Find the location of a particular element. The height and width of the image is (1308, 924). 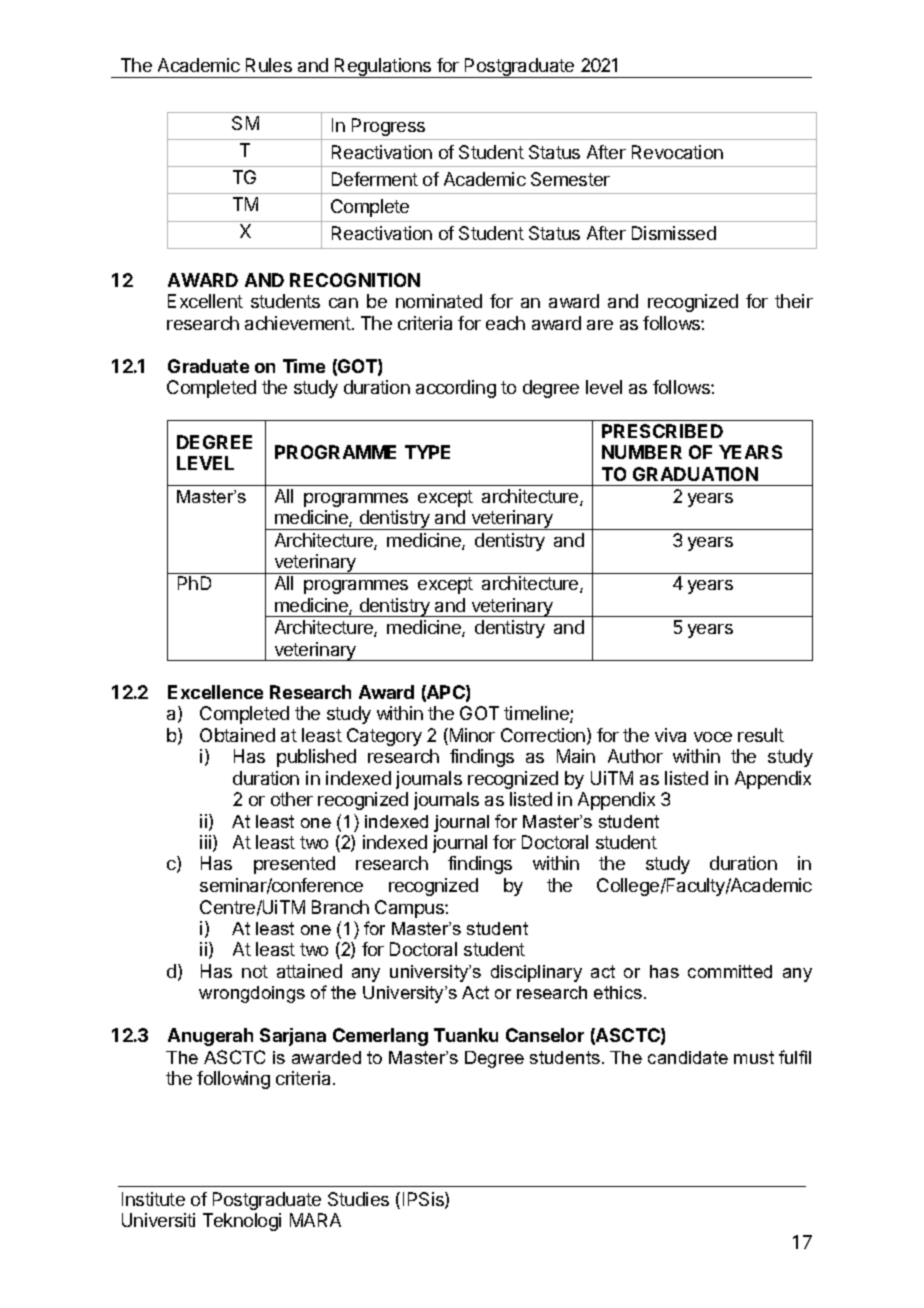

Teknologi is located at coordinates (242, 1222).
